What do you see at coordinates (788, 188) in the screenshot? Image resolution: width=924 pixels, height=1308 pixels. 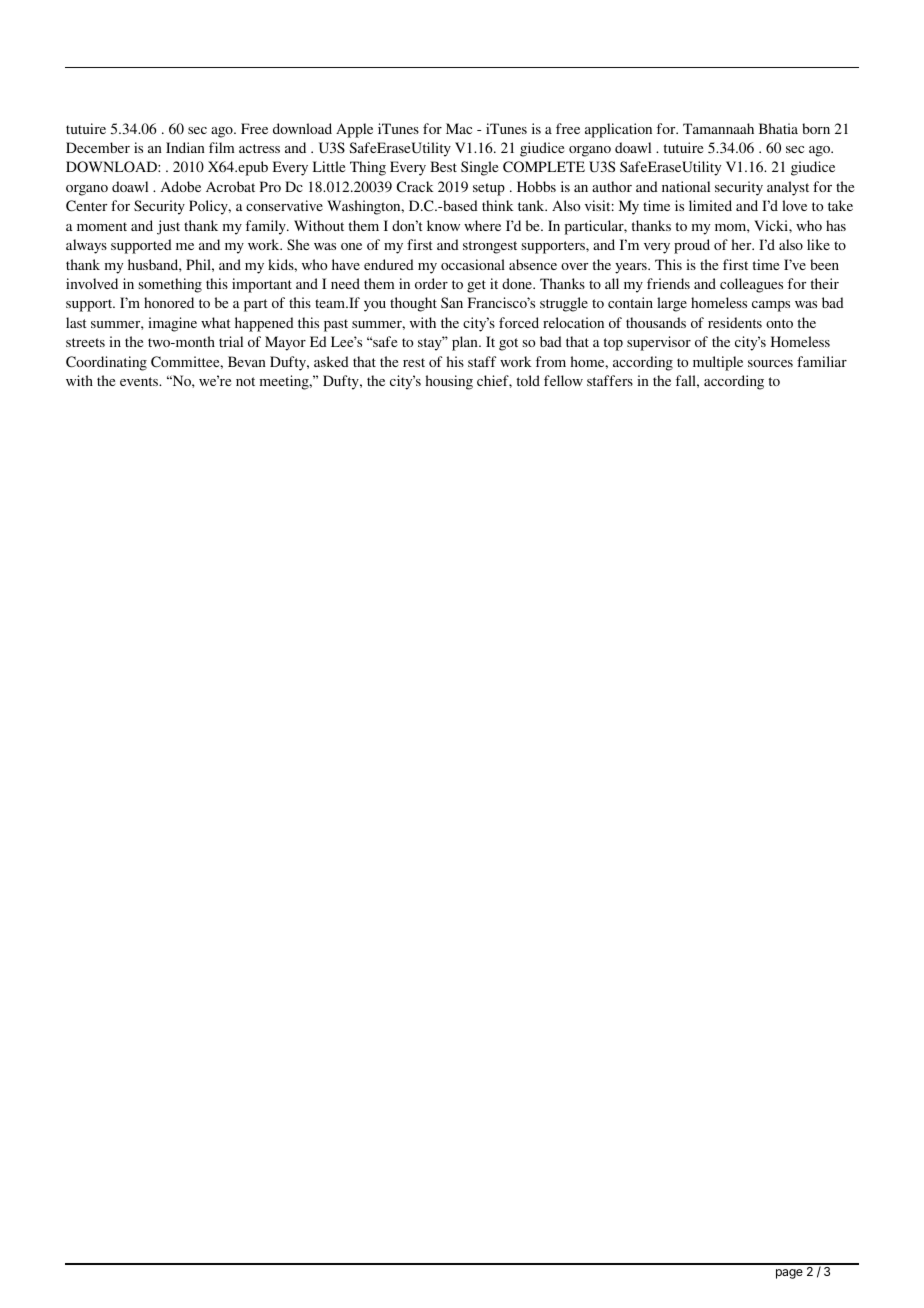 I see `analyst` at bounding box center [788, 188].
